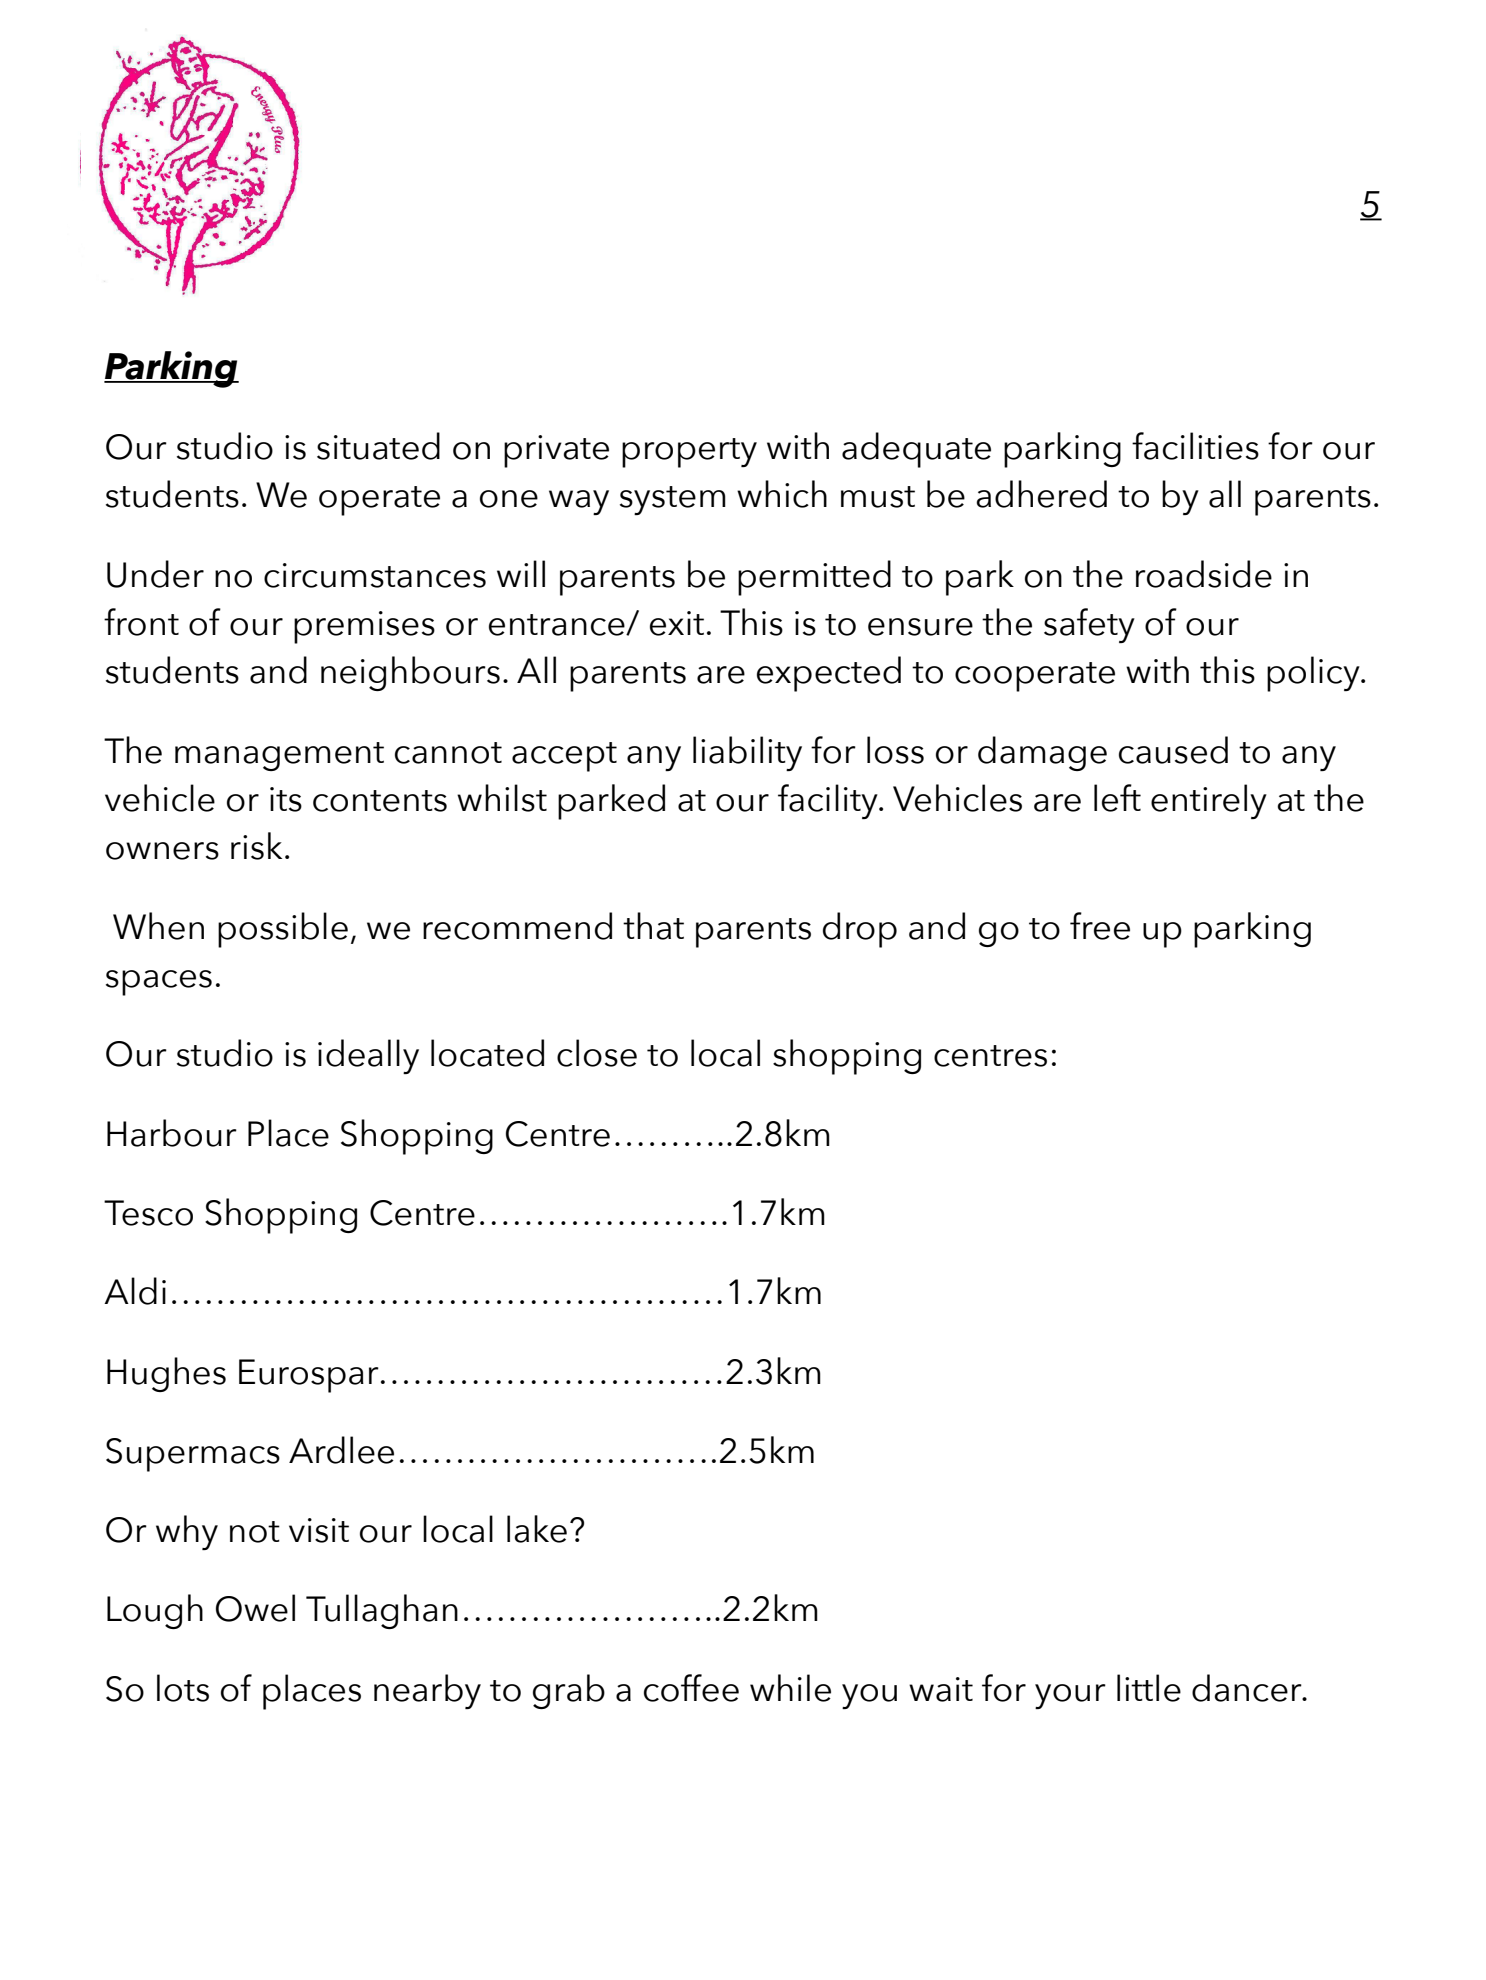  What do you see at coordinates (782, 494) in the screenshot?
I see `which` at bounding box center [782, 494].
